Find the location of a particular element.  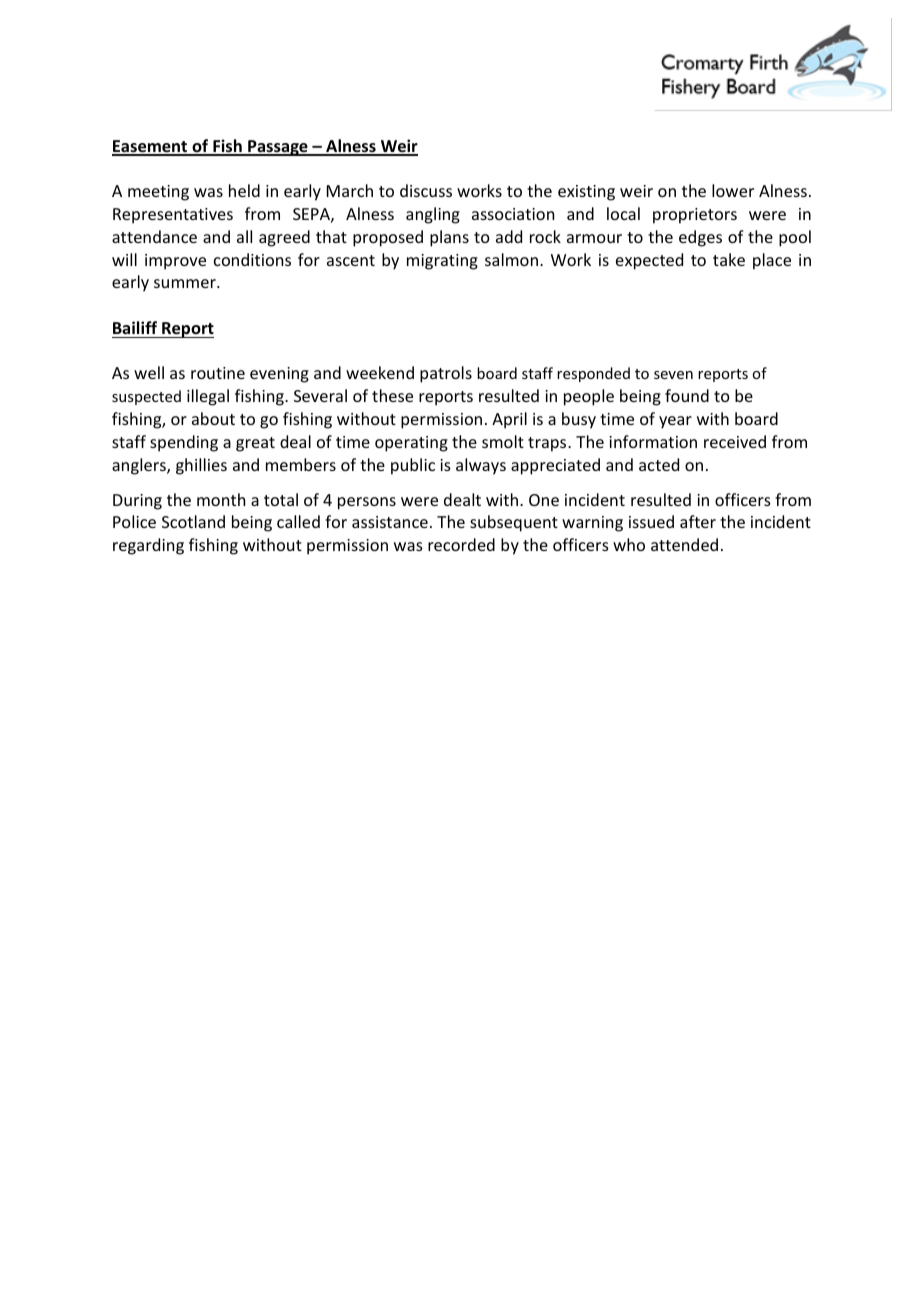

migrating is located at coordinates (442, 262).
